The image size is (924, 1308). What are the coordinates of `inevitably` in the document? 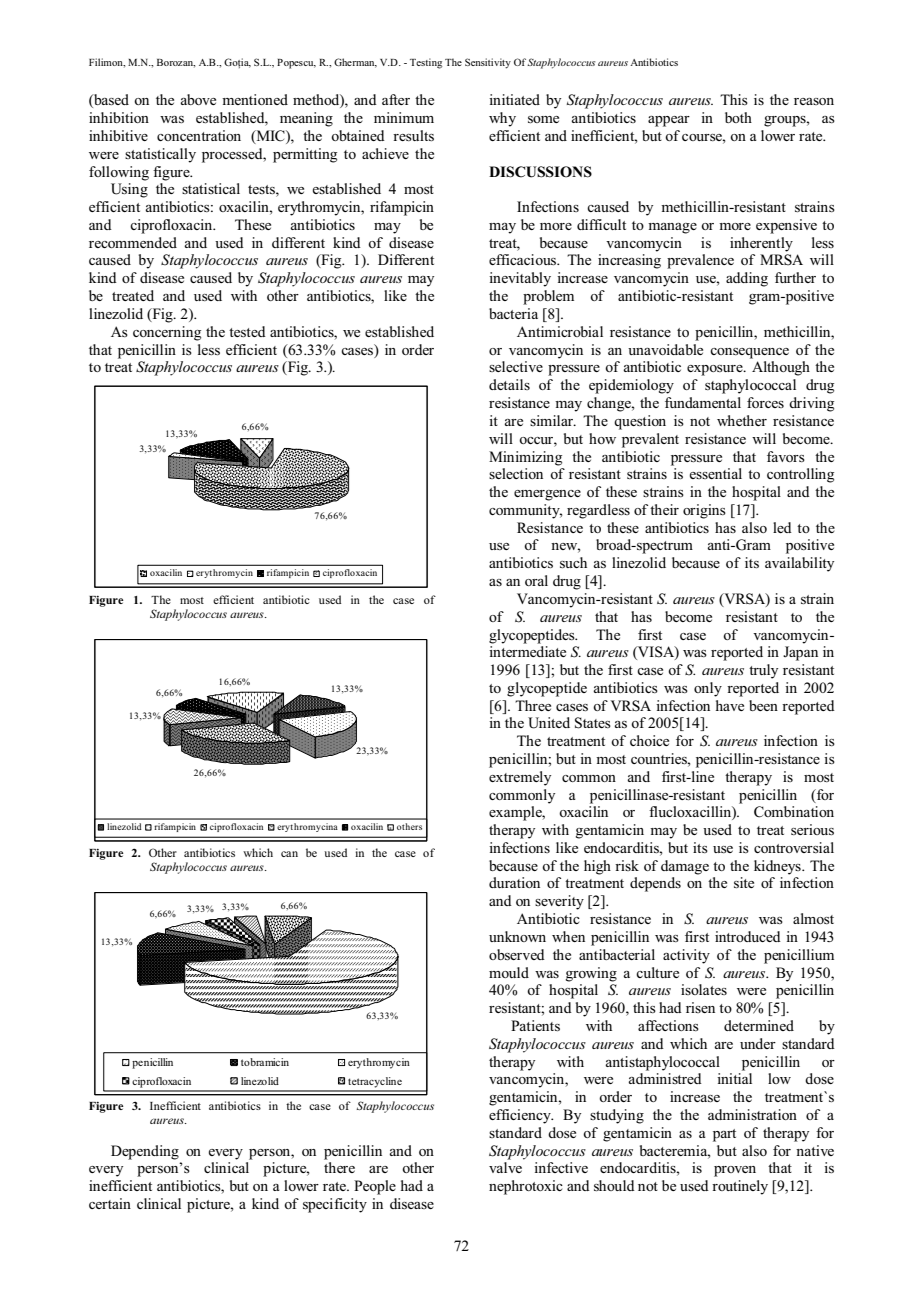 It's located at (520, 279).
